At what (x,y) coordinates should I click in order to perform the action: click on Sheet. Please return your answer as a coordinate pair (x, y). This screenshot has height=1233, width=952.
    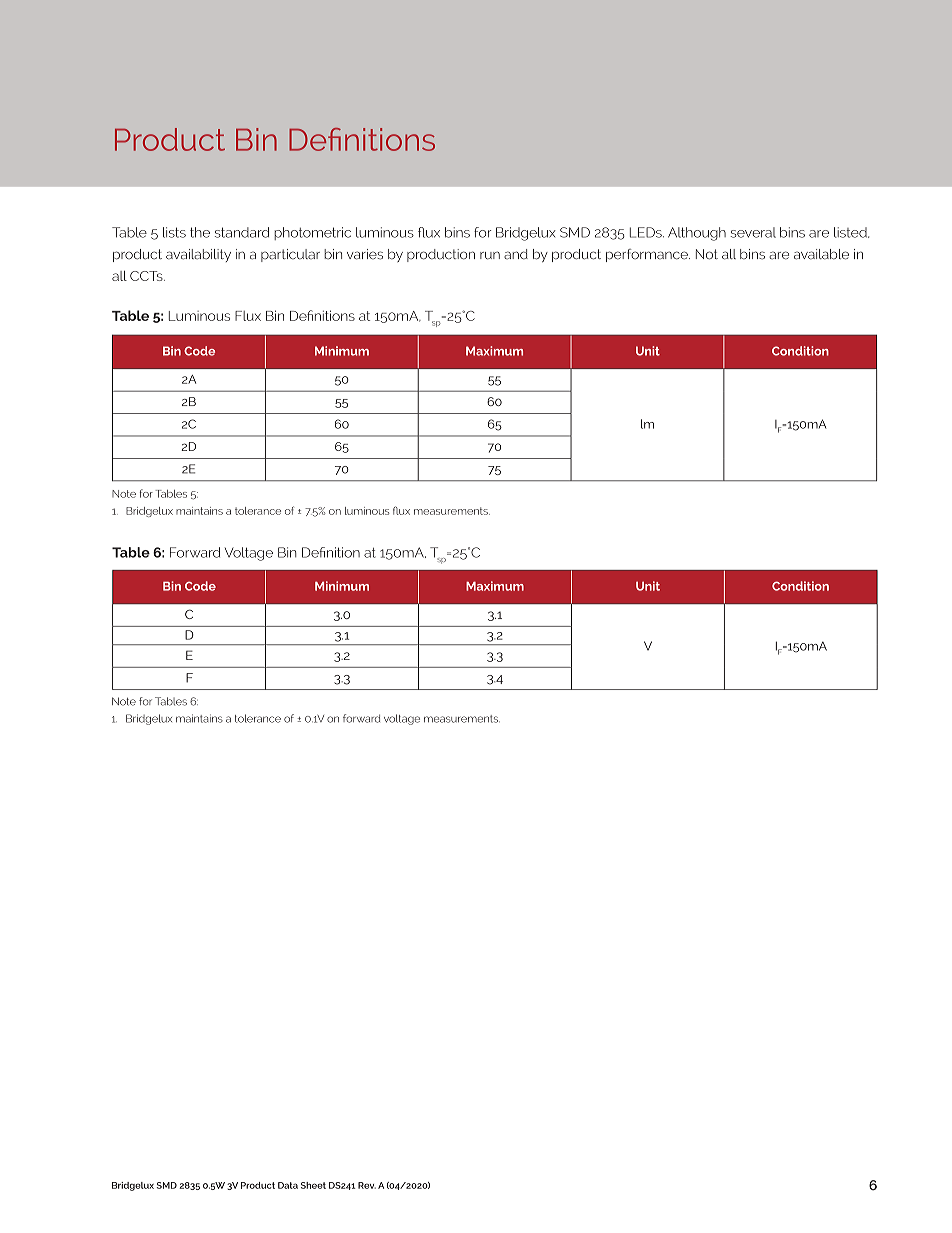
    Looking at the image, I should click on (313, 1185).
